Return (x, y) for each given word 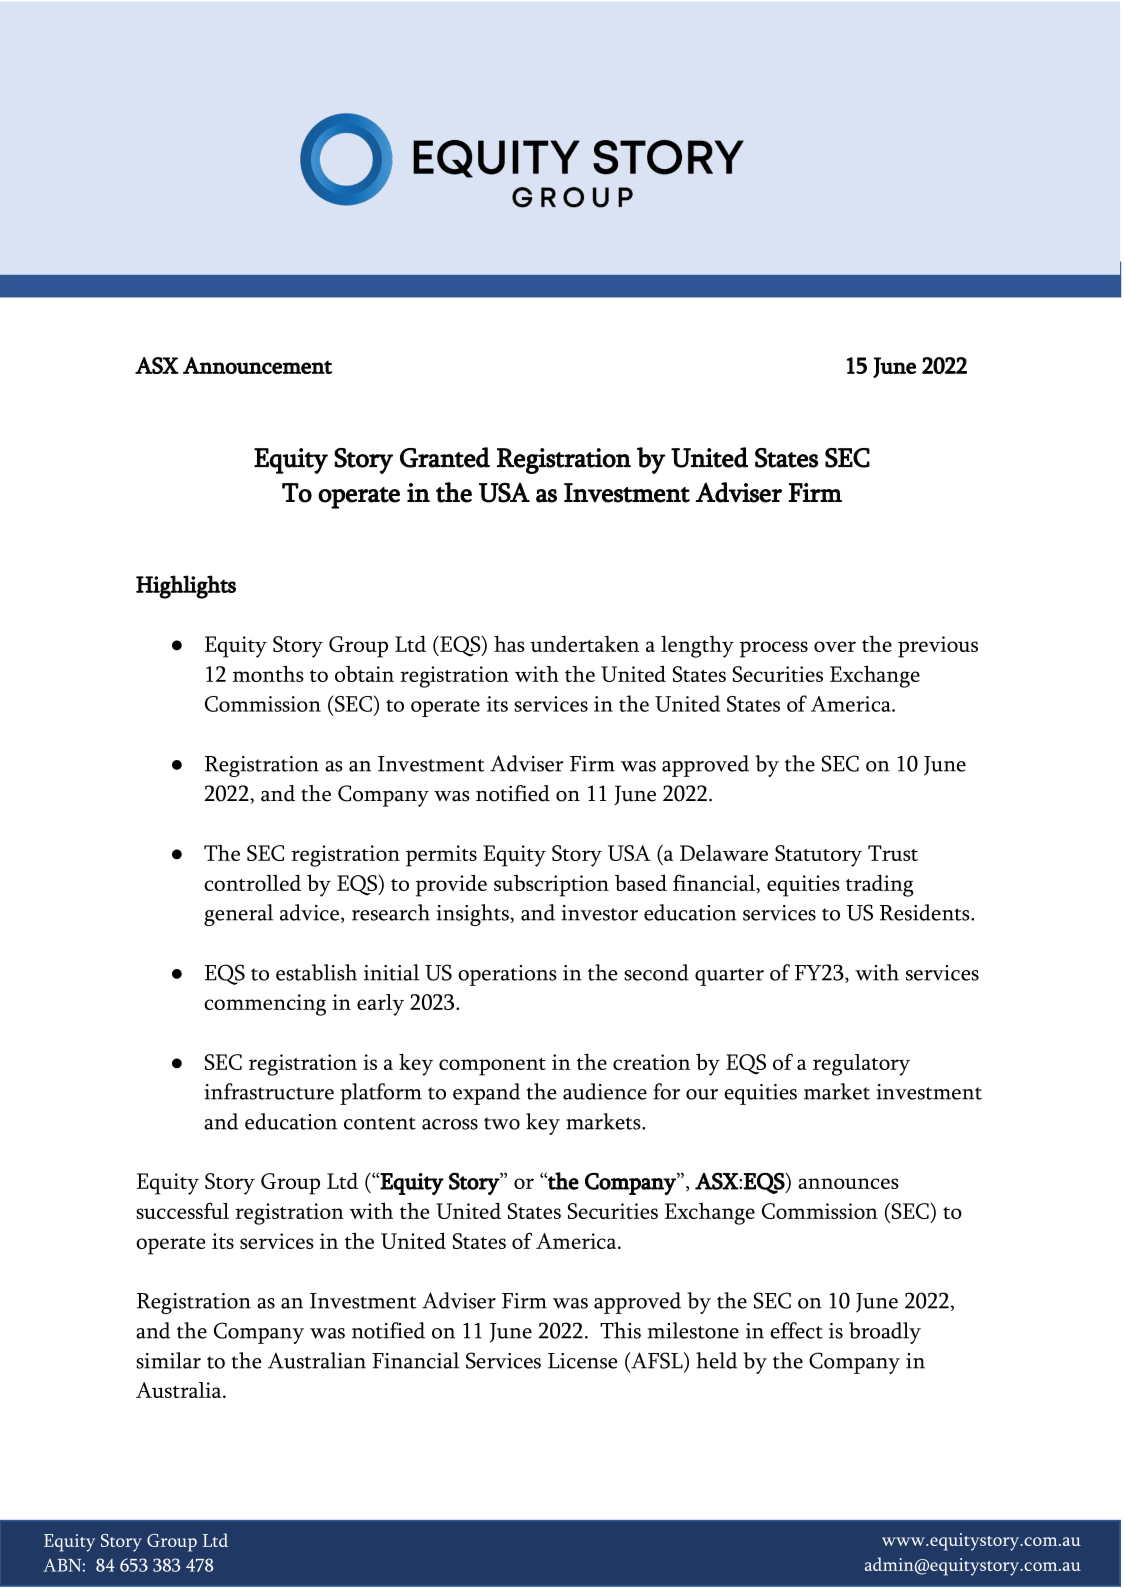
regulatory (861, 1065)
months (268, 673)
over (835, 646)
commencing (265, 1005)
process (774, 649)
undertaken (584, 643)
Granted (445, 457)
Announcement (257, 365)
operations (507, 975)
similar (169, 1360)
